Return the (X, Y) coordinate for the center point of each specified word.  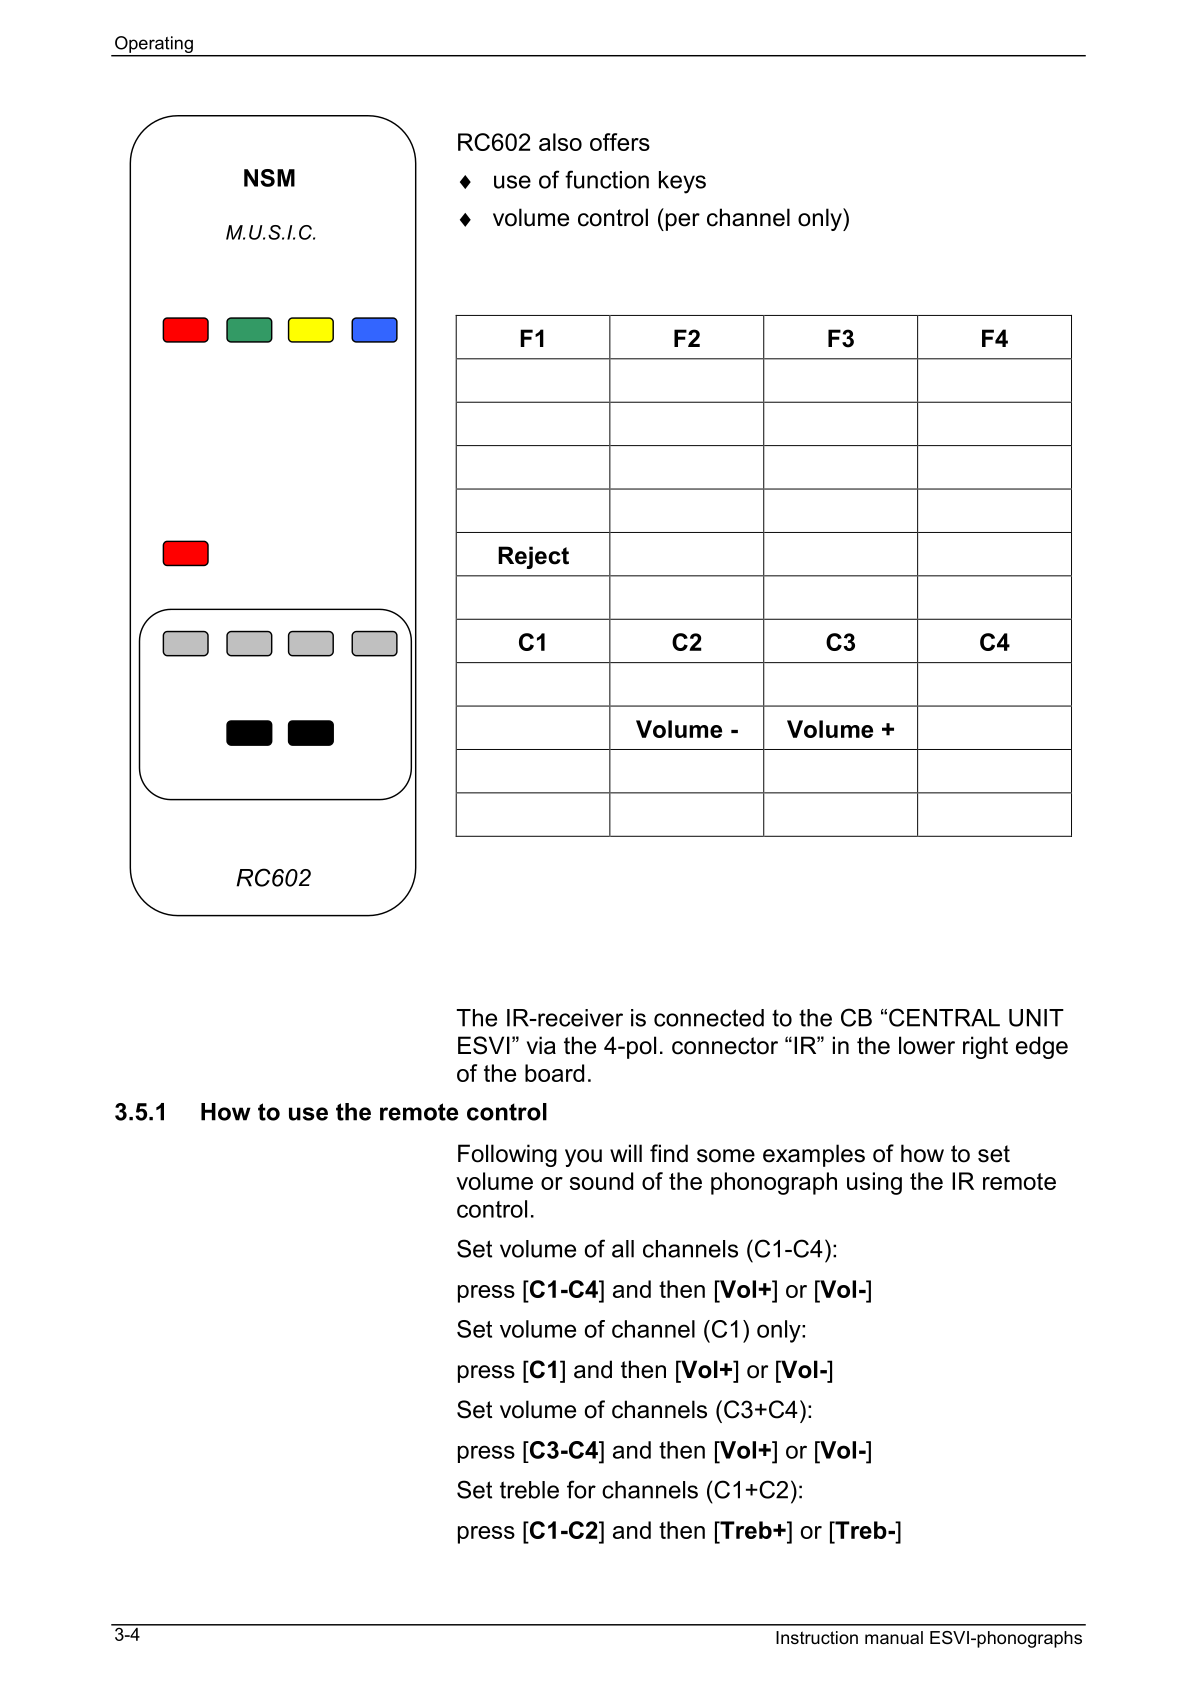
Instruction (817, 1638)
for (581, 1489)
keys (682, 182)
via (541, 1045)
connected (709, 1018)
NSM (269, 178)
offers (620, 142)
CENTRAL (944, 1017)
